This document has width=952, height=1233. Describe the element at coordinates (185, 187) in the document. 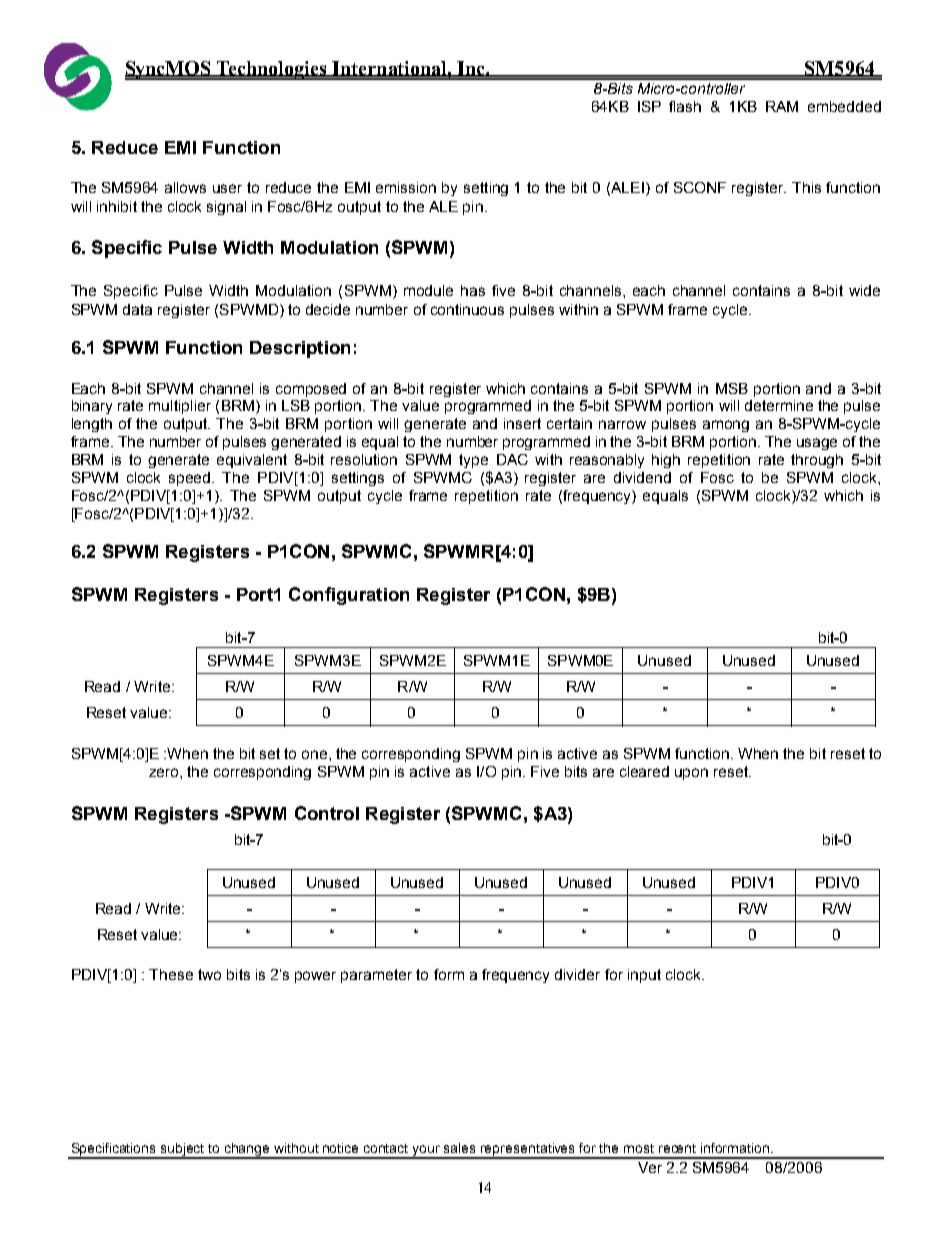

I see `allows` at that location.
